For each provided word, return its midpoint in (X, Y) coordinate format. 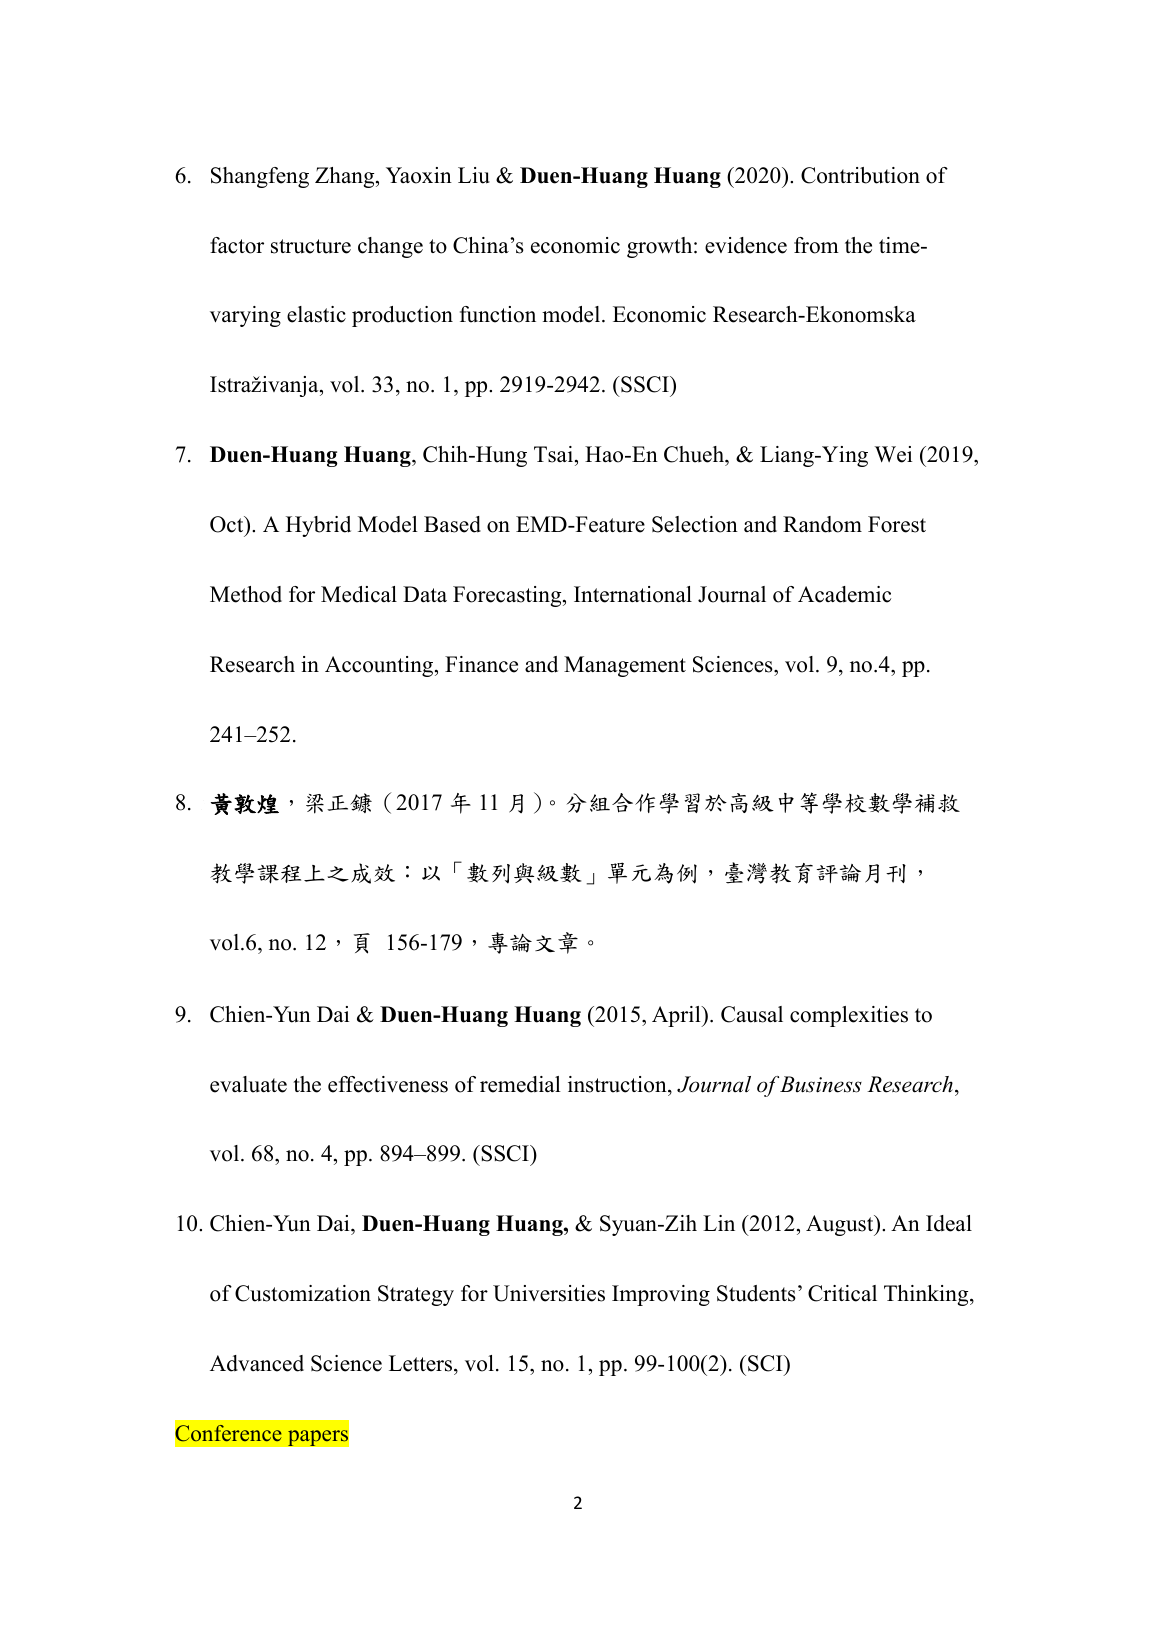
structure (311, 246)
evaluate (248, 1084)
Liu (474, 175)
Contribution (860, 175)
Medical (359, 594)
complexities (849, 1016)
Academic (844, 594)
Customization (303, 1293)
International (633, 594)
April (677, 1016)
